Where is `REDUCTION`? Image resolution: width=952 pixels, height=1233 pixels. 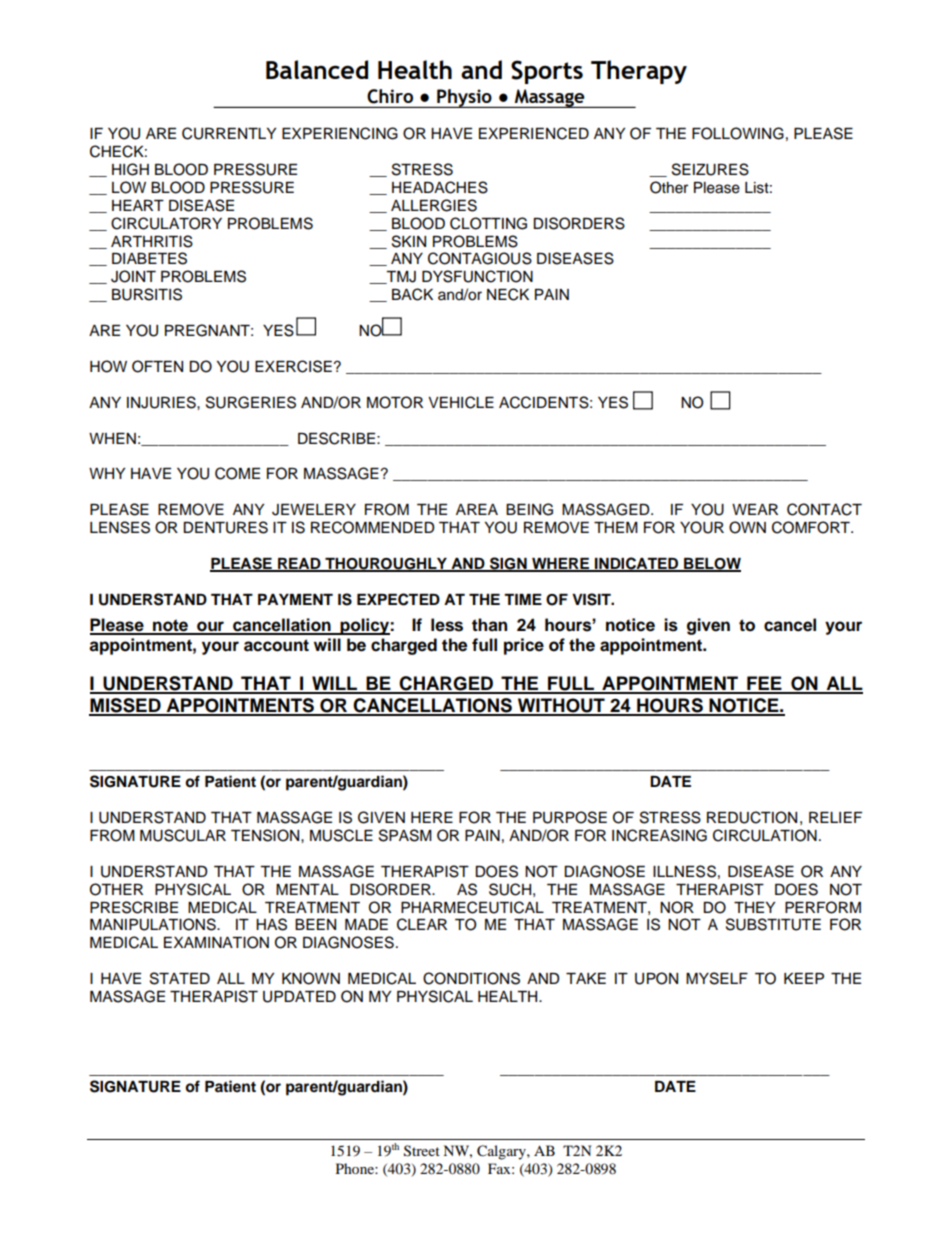 REDUCTION is located at coordinates (752, 817).
